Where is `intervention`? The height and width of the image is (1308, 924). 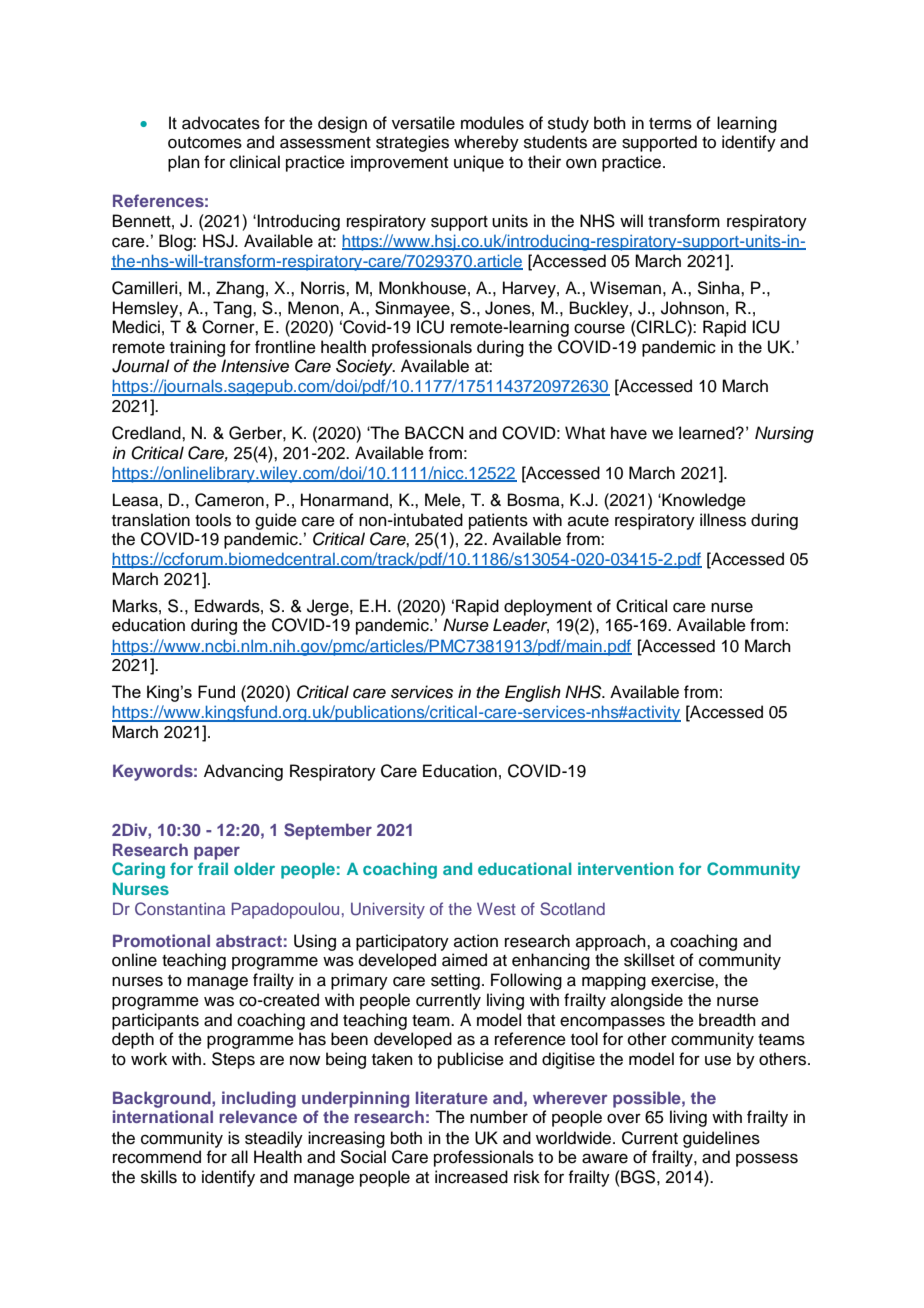
intervention is located at coordinates (626, 868).
